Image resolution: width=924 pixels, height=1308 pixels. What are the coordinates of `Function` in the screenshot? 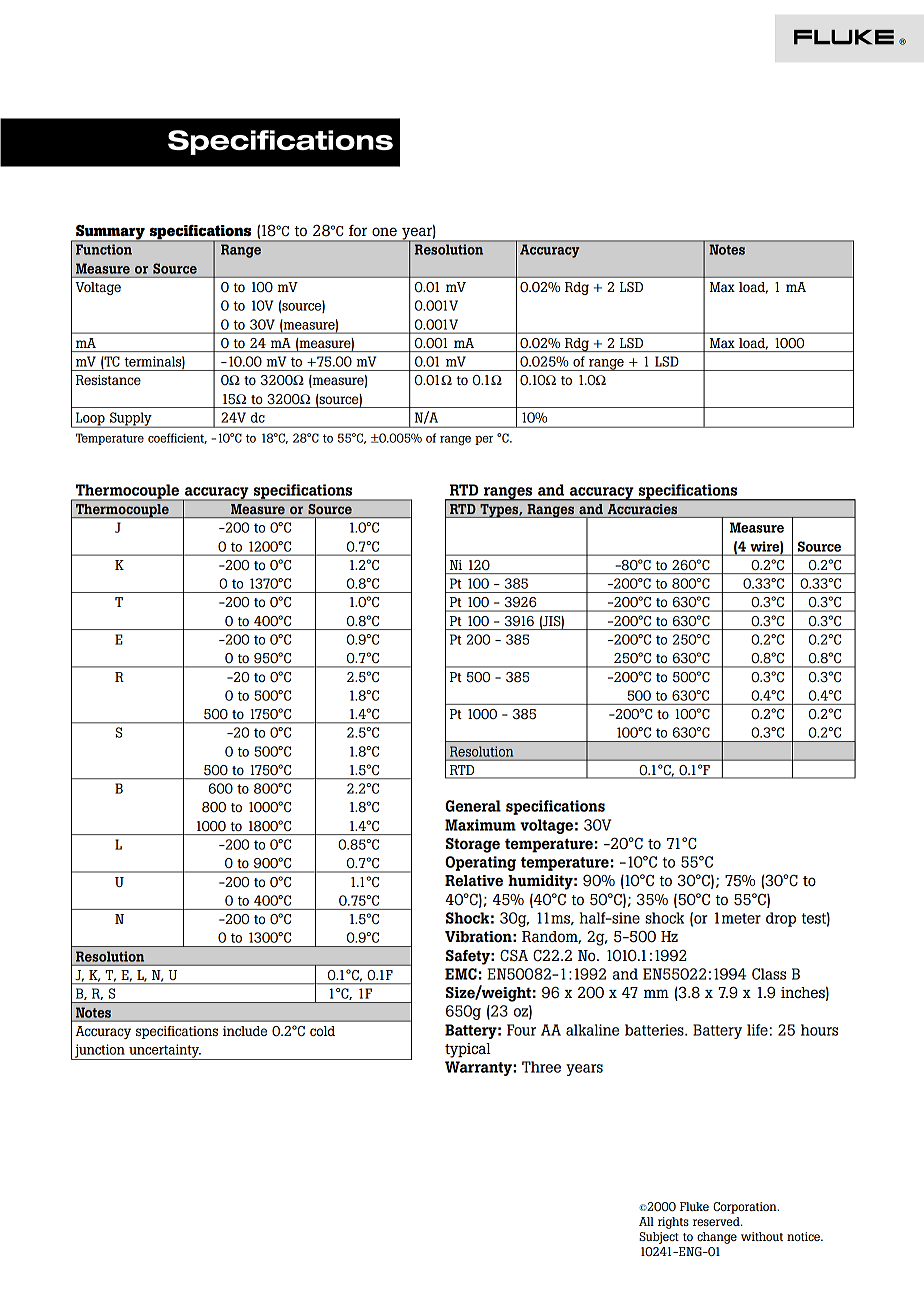 It's located at (104, 250).
